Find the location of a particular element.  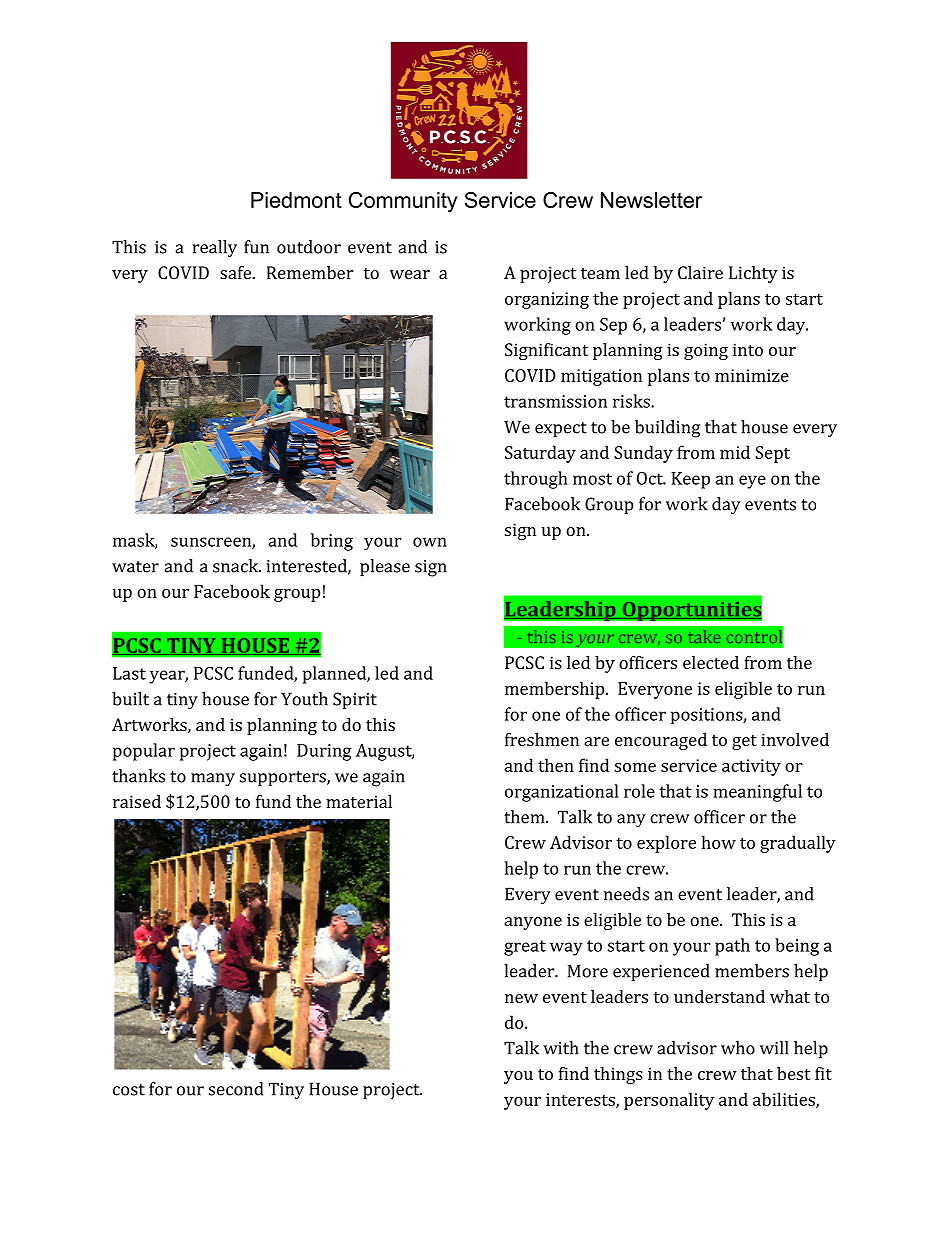

eye is located at coordinates (752, 482).
